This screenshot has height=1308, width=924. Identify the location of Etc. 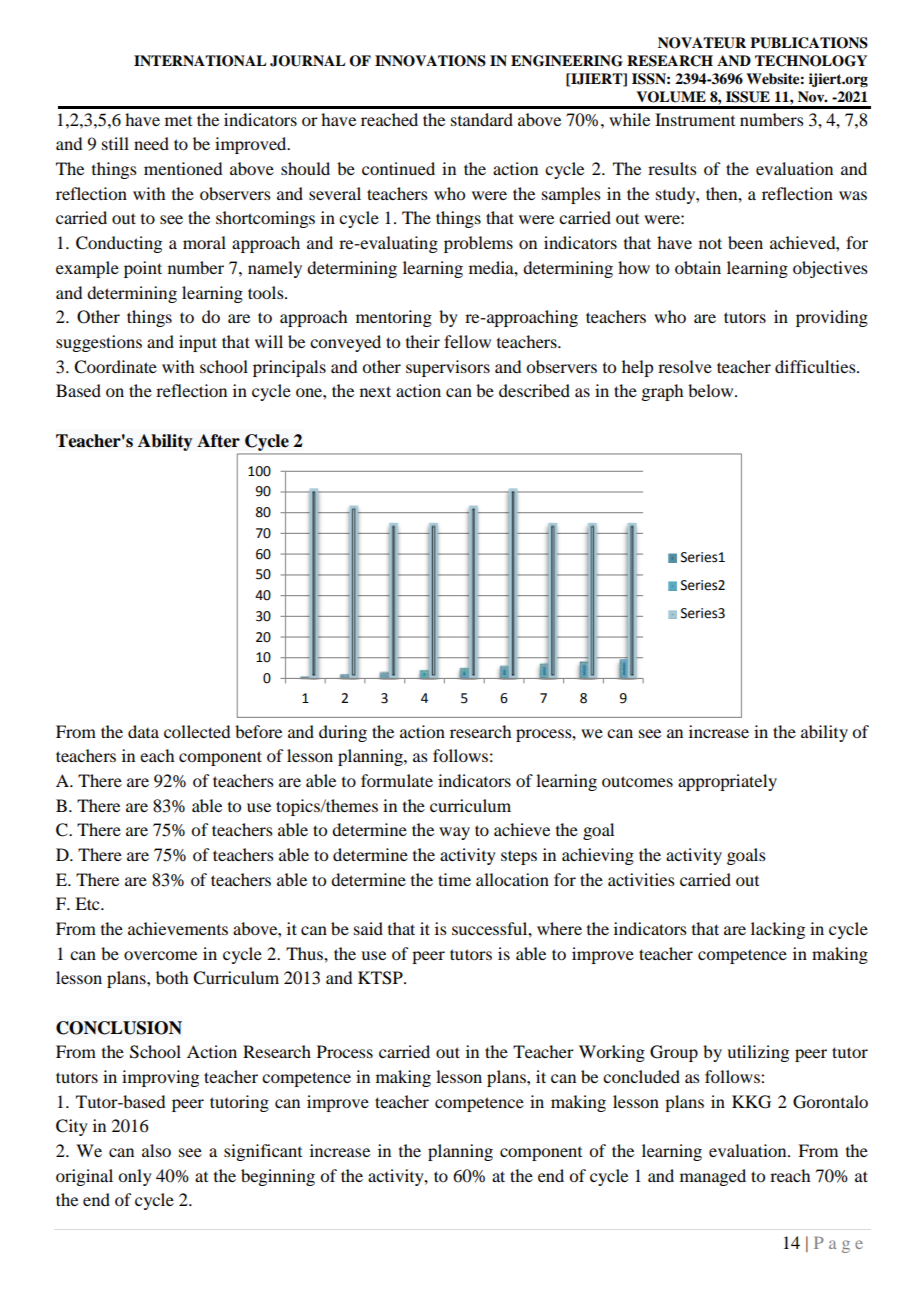
(88, 903).
